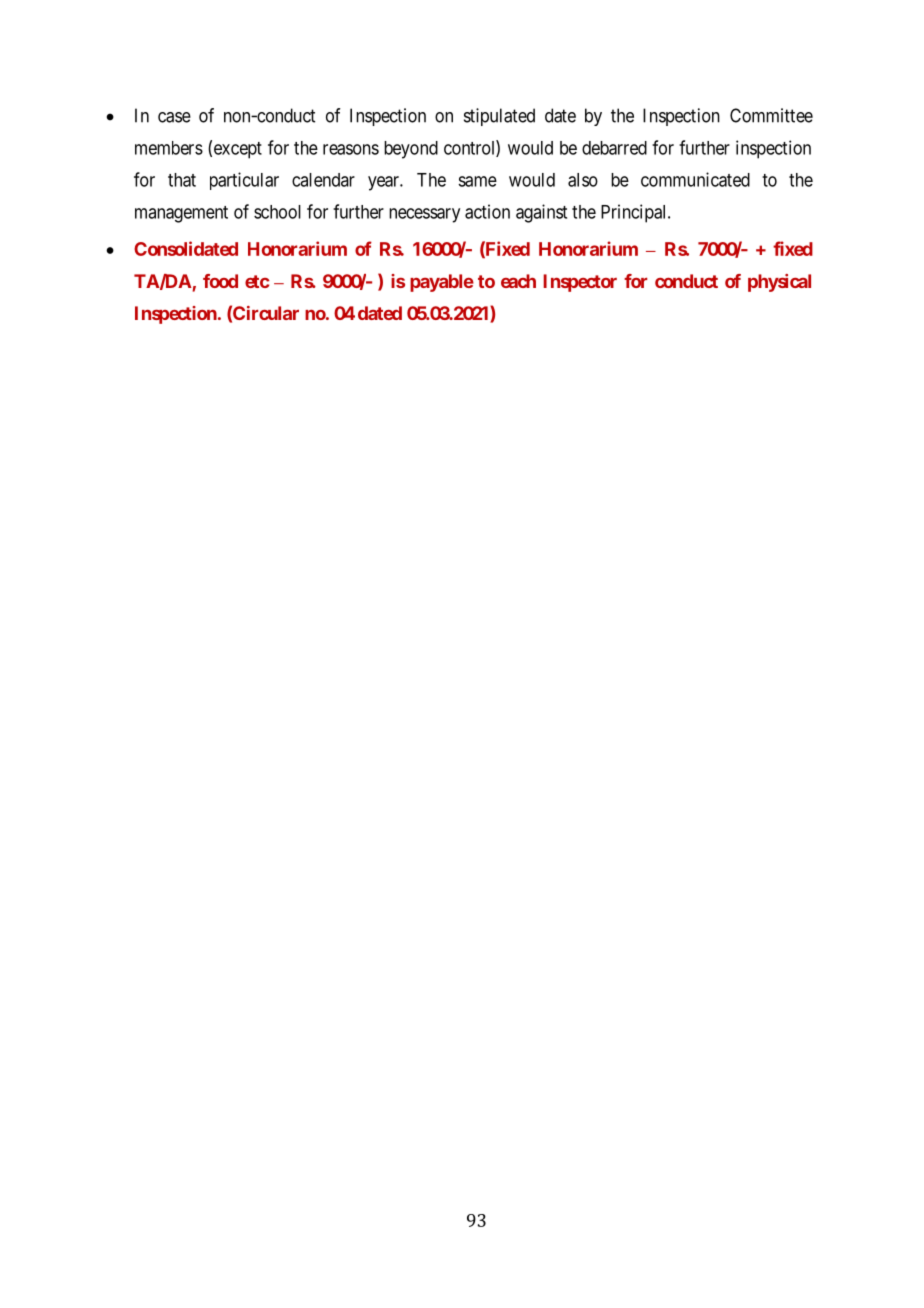 This screenshot has height=1308, width=924. What do you see at coordinates (583, 180) in the screenshot?
I see `also` at bounding box center [583, 180].
